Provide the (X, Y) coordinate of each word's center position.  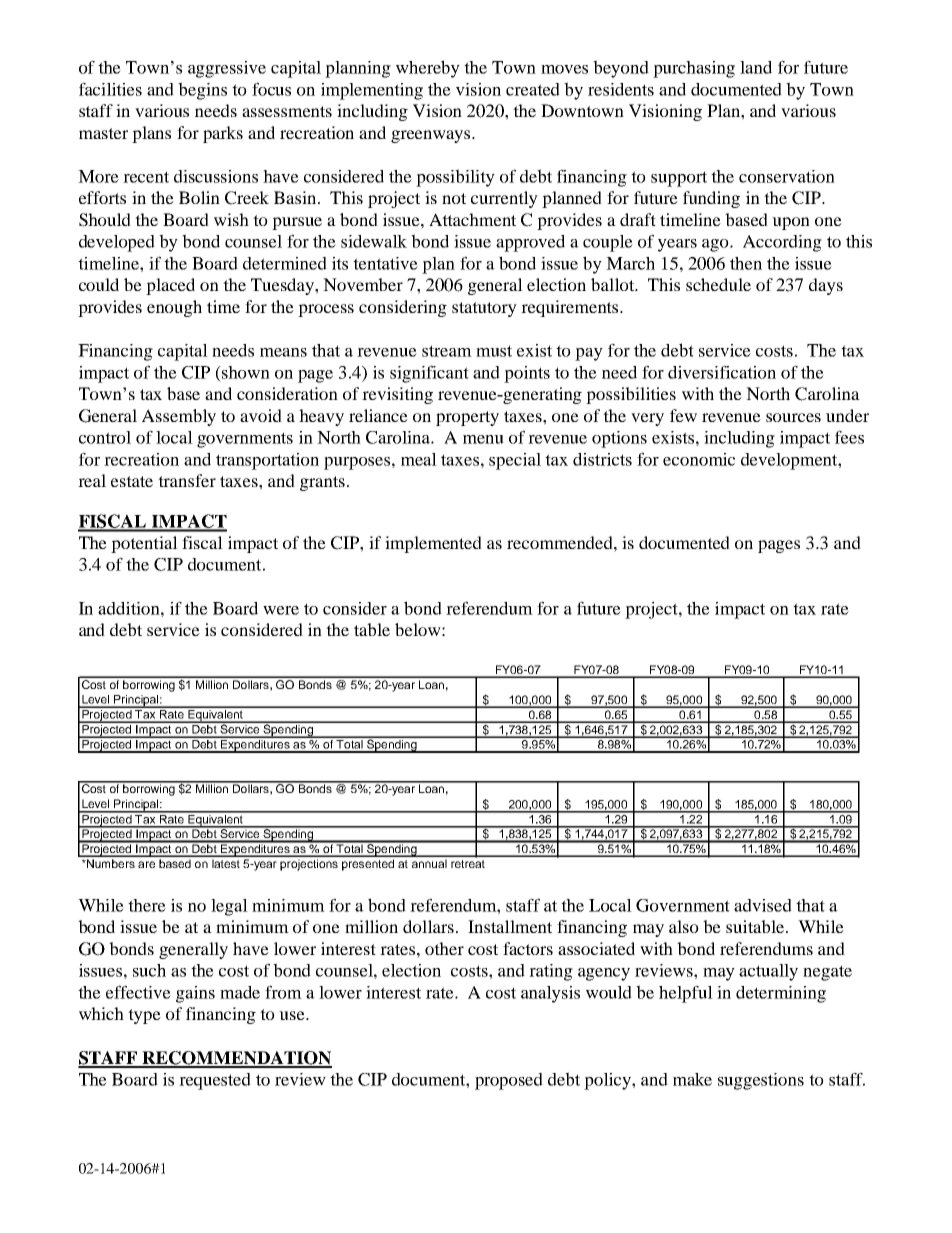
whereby (428, 69)
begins (202, 91)
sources (793, 417)
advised (763, 905)
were (281, 610)
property (467, 418)
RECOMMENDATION (236, 1059)
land (756, 67)
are (146, 864)
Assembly (179, 417)
